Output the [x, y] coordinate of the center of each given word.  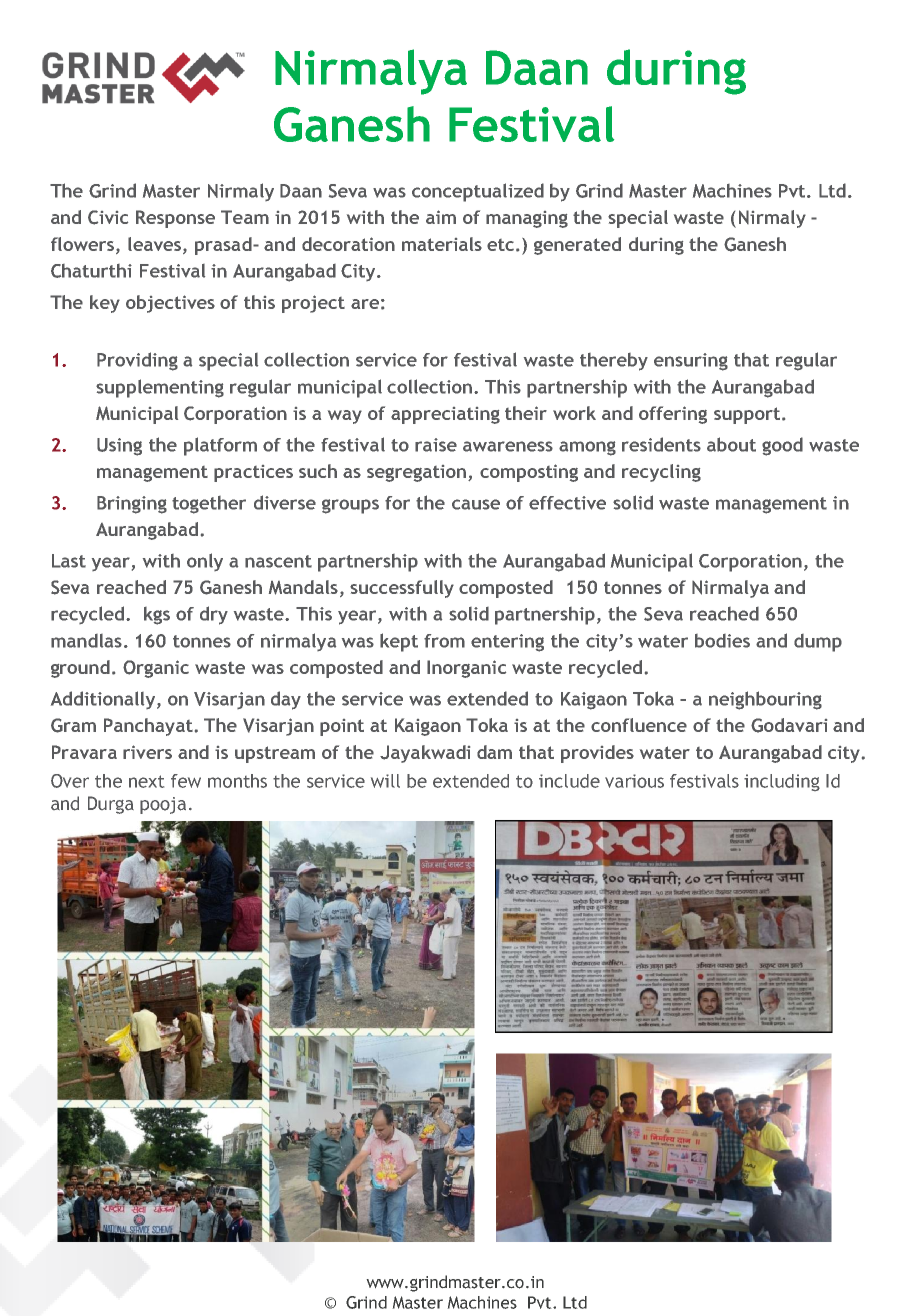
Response [175, 219]
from [444, 641]
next [146, 781]
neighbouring [765, 700]
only [205, 562]
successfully [402, 589]
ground [80, 669]
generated [577, 246]
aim [441, 217]
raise [436, 445]
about [731, 444]
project [313, 304]
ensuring [691, 362]
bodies [722, 641]
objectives [170, 304]
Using [119, 447]
